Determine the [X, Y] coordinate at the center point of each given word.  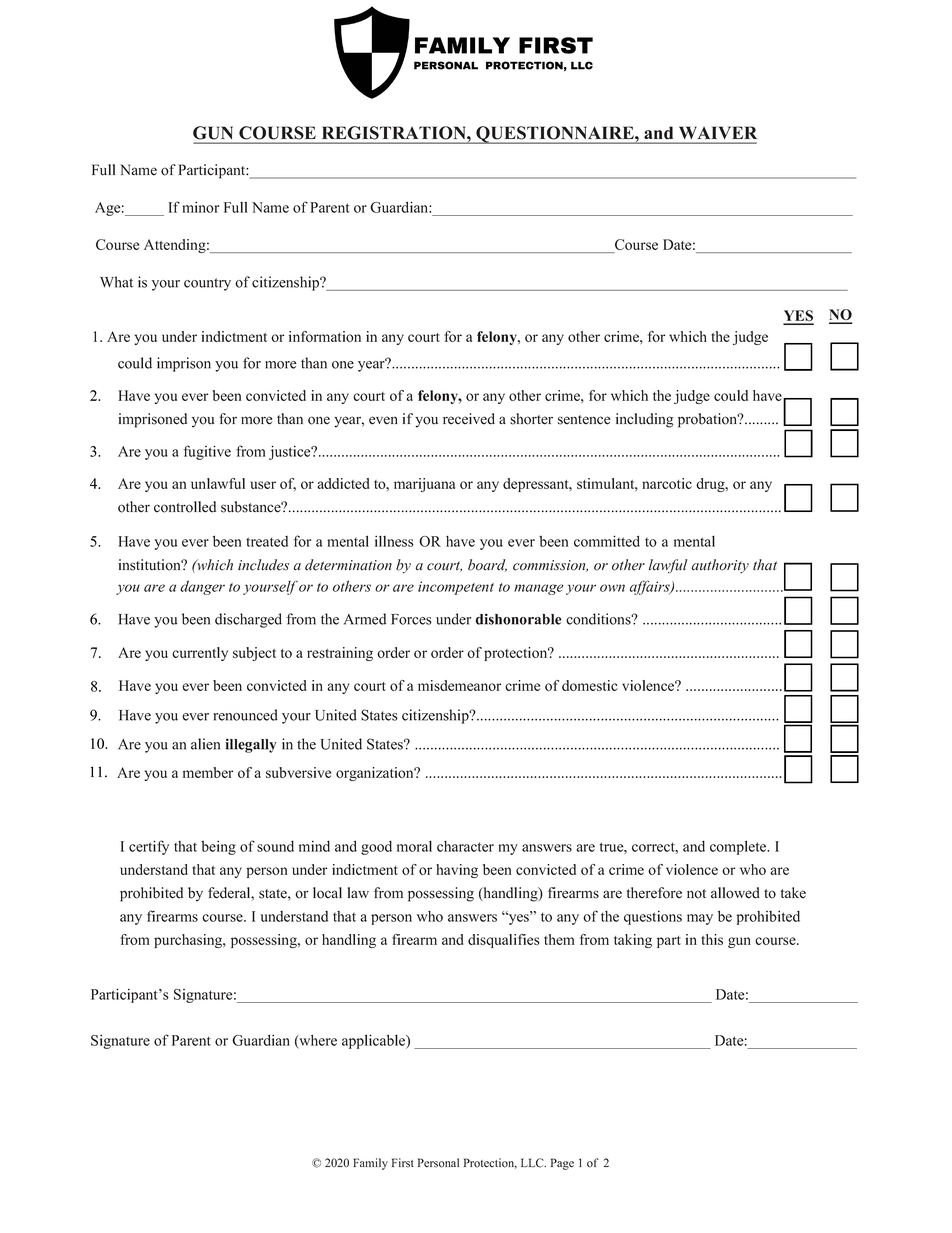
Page [562, 1164]
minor [200, 207]
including [645, 420]
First [403, 1163]
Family [370, 1164]
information [325, 336]
